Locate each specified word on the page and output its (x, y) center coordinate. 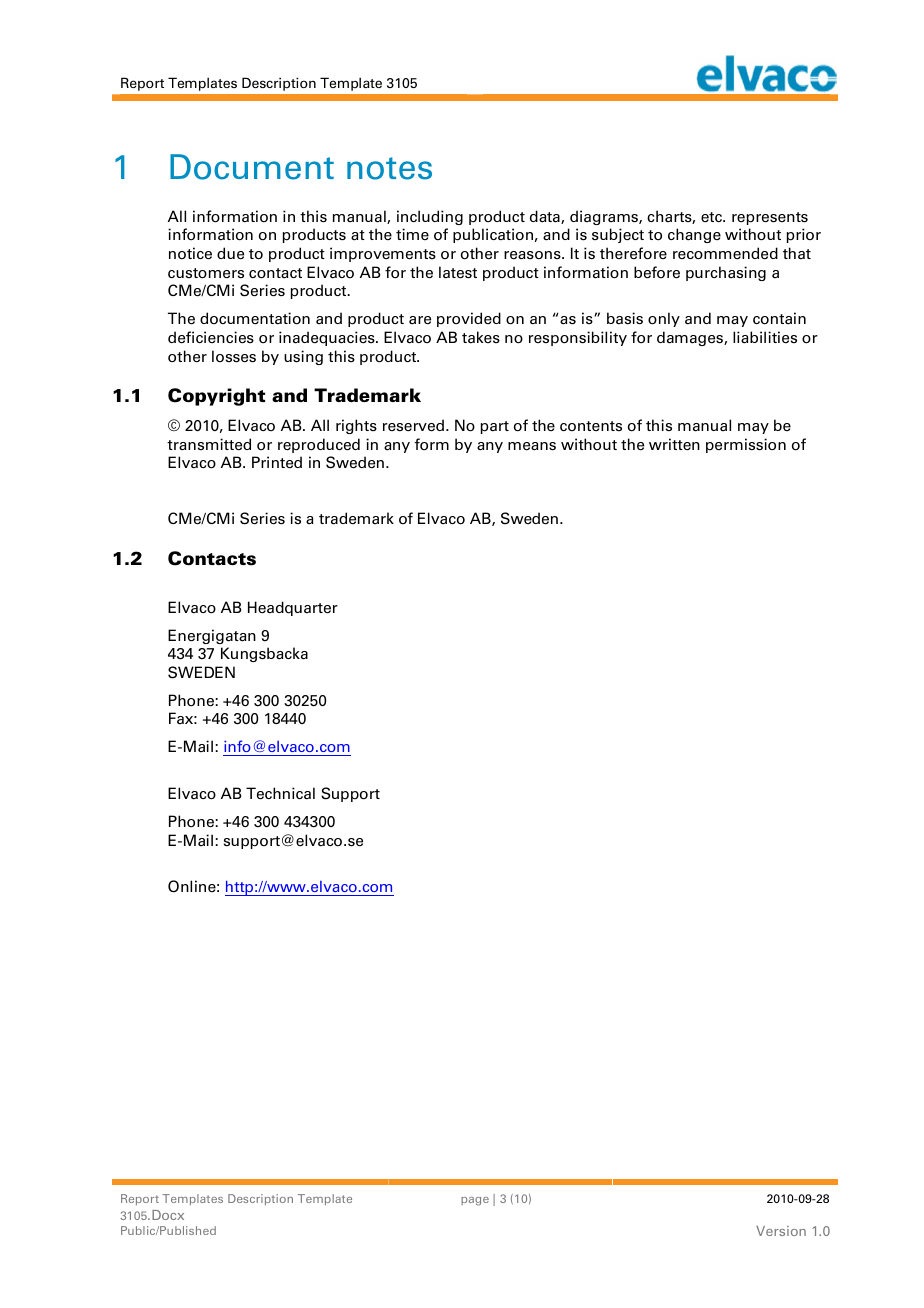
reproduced (319, 445)
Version (781, 1231)
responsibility (578, 338)
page (475, 1201)
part (495, 427)
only (664, 319)
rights (356, 426)
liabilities (765, 337)
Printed (277, 462)
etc (713, 217)
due (230, 253)
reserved (413, 425)
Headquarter (293, 608)
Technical (280, 793)
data (546, 217)
